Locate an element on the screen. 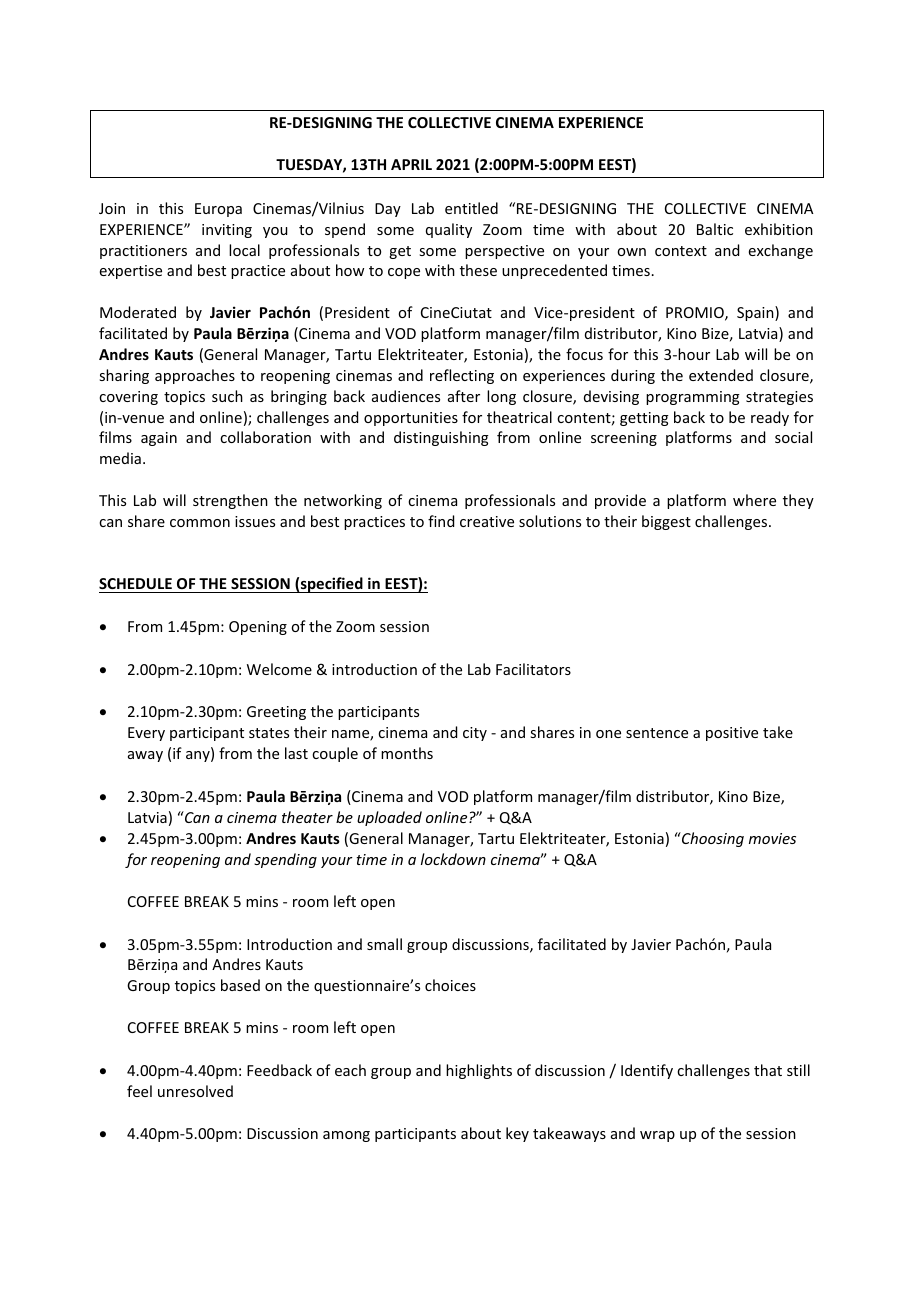 This screenshot has width=924, height=1308. Baltic is located at coordinates (715, 229).
